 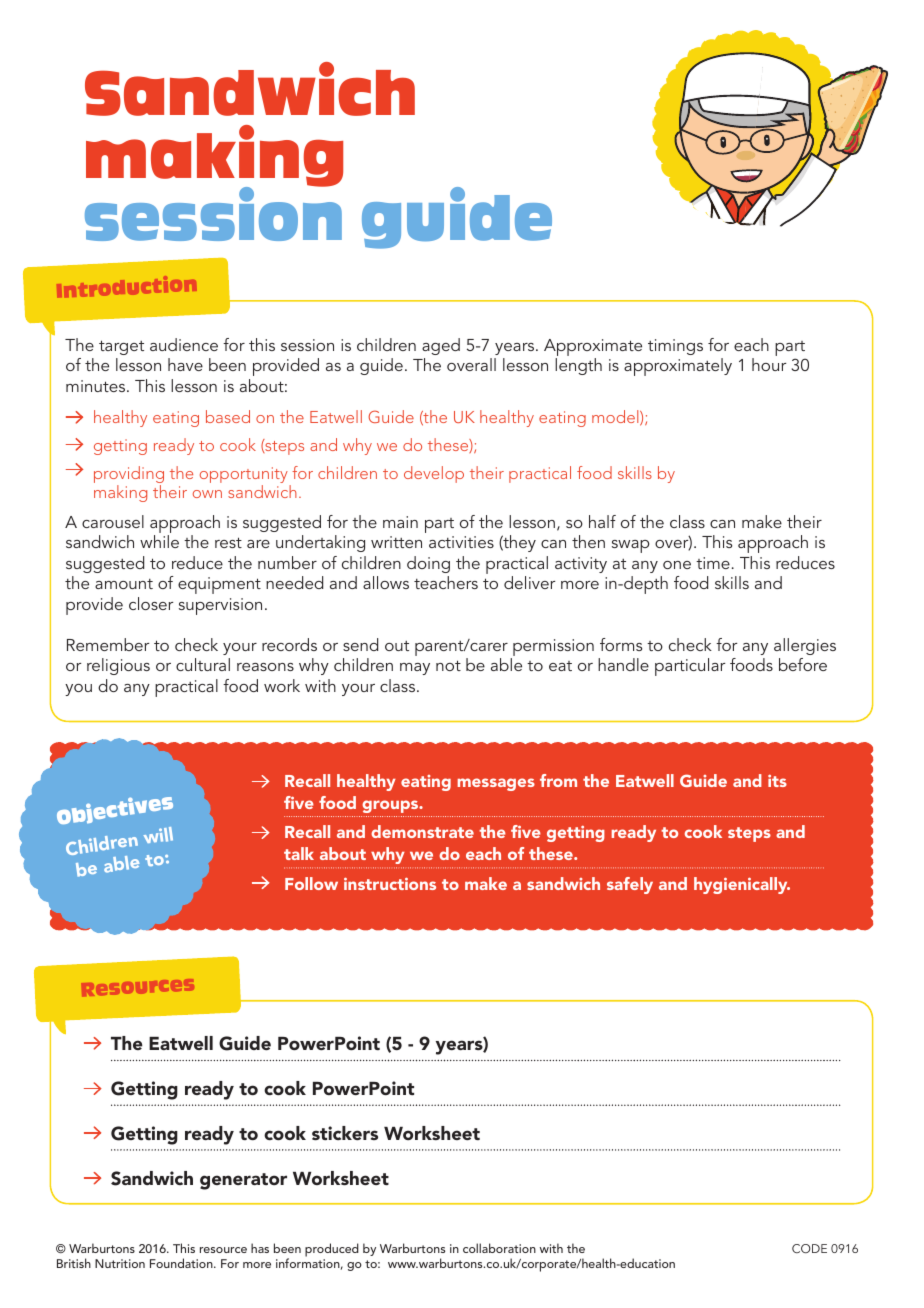 I want to click on its, so click(x=777, y=780).
